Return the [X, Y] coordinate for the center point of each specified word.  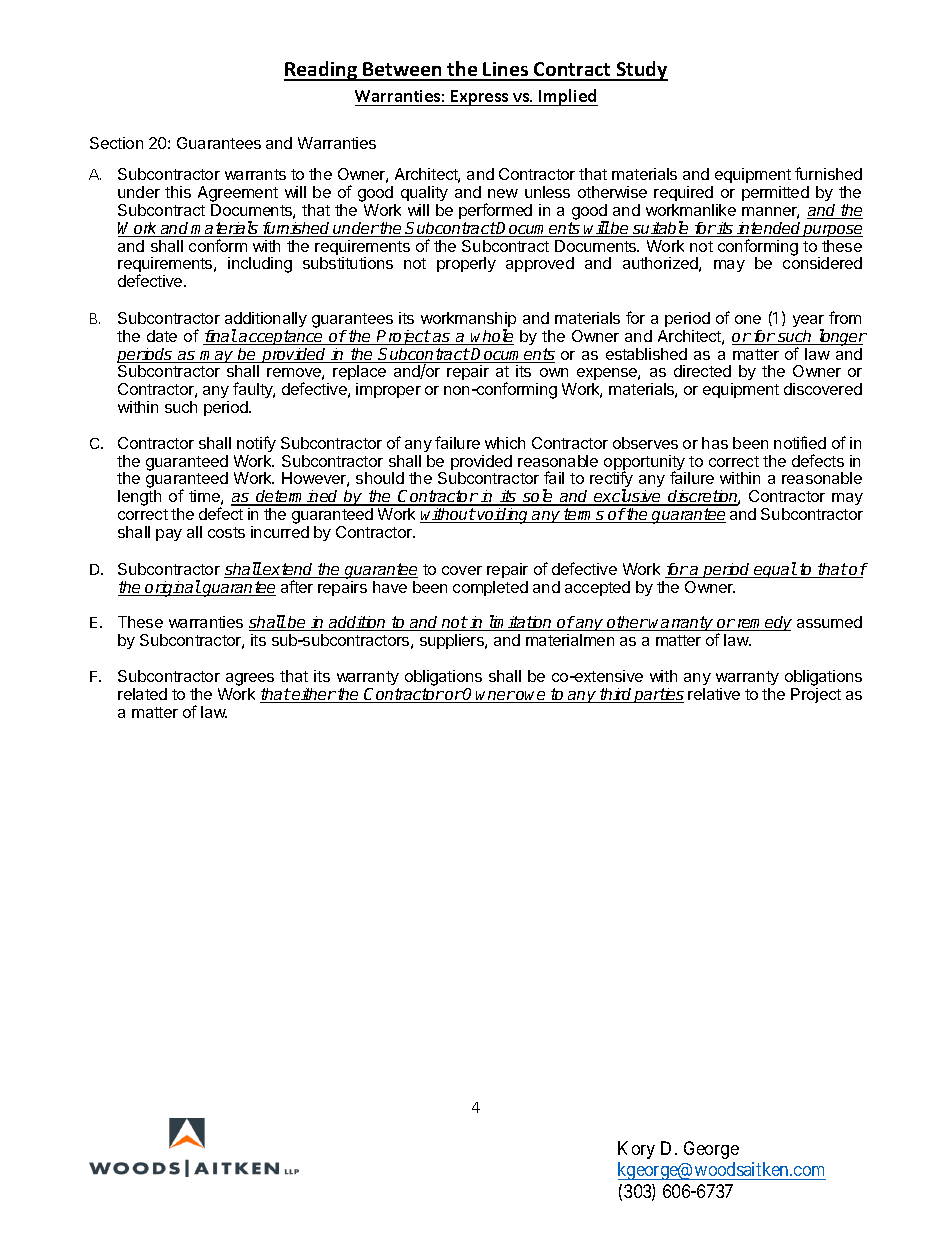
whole [492, 337]
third [616, 695]
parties [658, 695]
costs [226, 532]
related [142, 694]
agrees [250, 679]
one [748, 319]
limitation [520, 623]
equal [775, 570]
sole [538, 497]
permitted [775, 193]
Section [116, 143]
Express [480, 98]
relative [714, 694]
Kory [636, 1150]
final [220, 337]
